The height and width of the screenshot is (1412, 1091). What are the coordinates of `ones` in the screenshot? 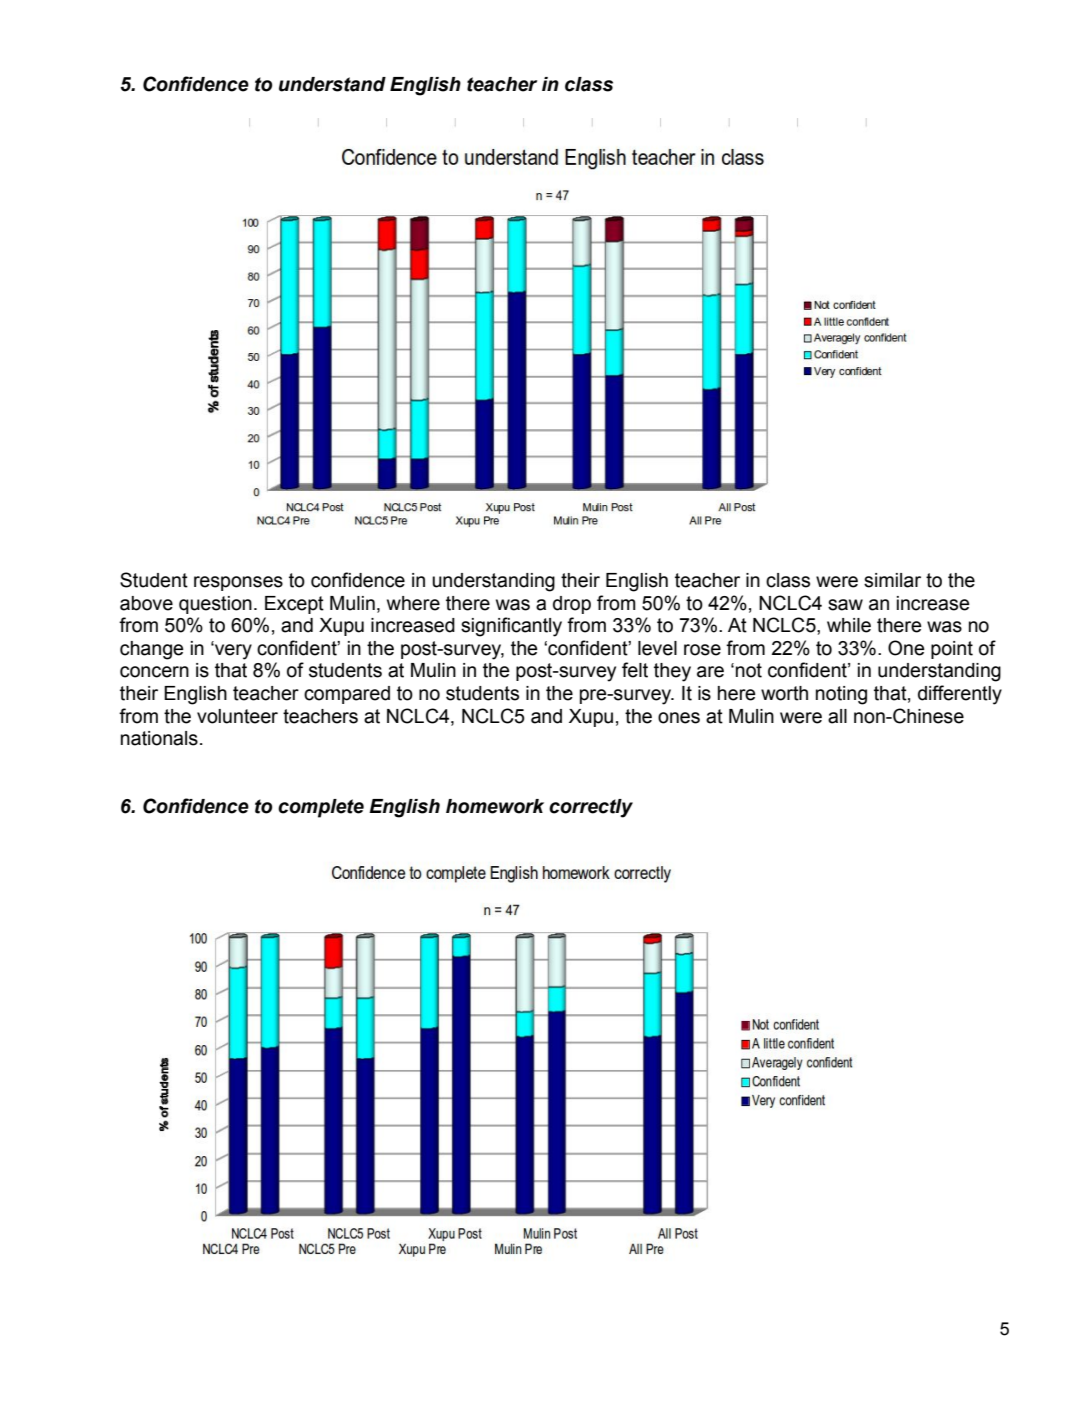 It's located at (679, 718).
